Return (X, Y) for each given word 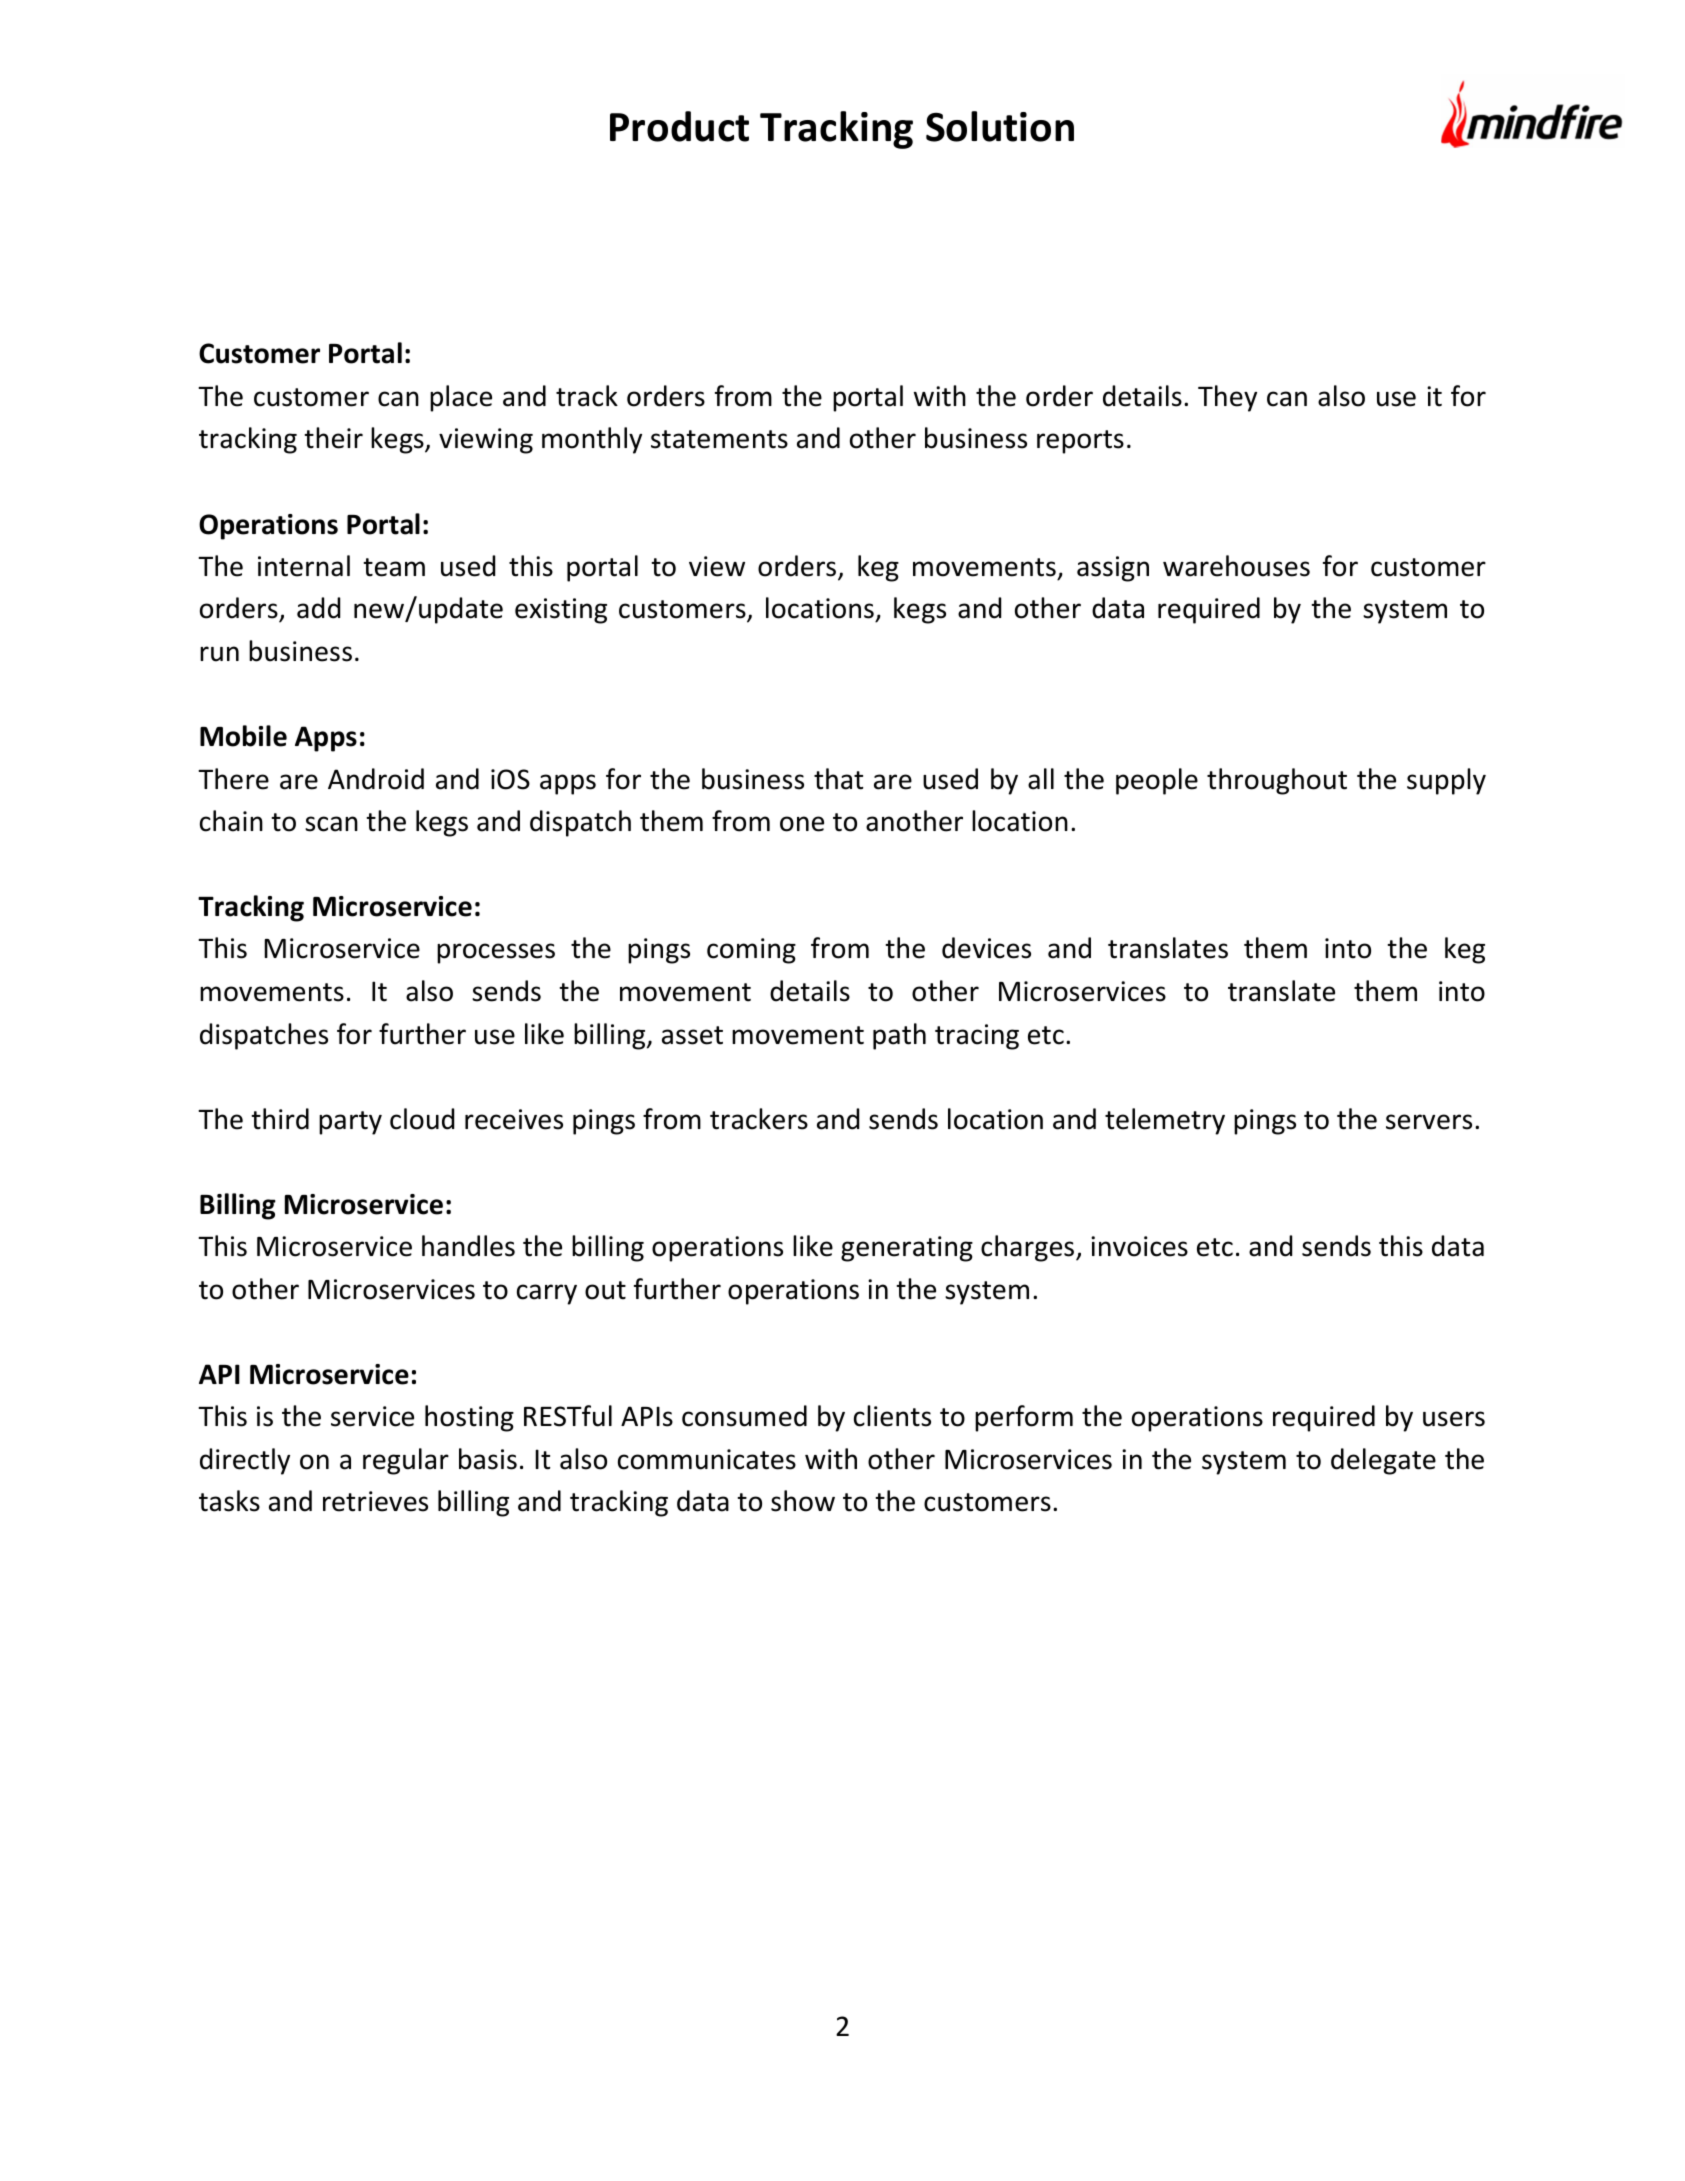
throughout (1277, 781)
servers (1429, 1122)
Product (679, 126)
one (802, 824)
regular (406, 1461)
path (899, 1036)
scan (331, 824)
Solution (1000, 126)
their (333, 438)
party (350, 1123)
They (1227, 398)
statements (719, 439)
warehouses (1236, 566)
